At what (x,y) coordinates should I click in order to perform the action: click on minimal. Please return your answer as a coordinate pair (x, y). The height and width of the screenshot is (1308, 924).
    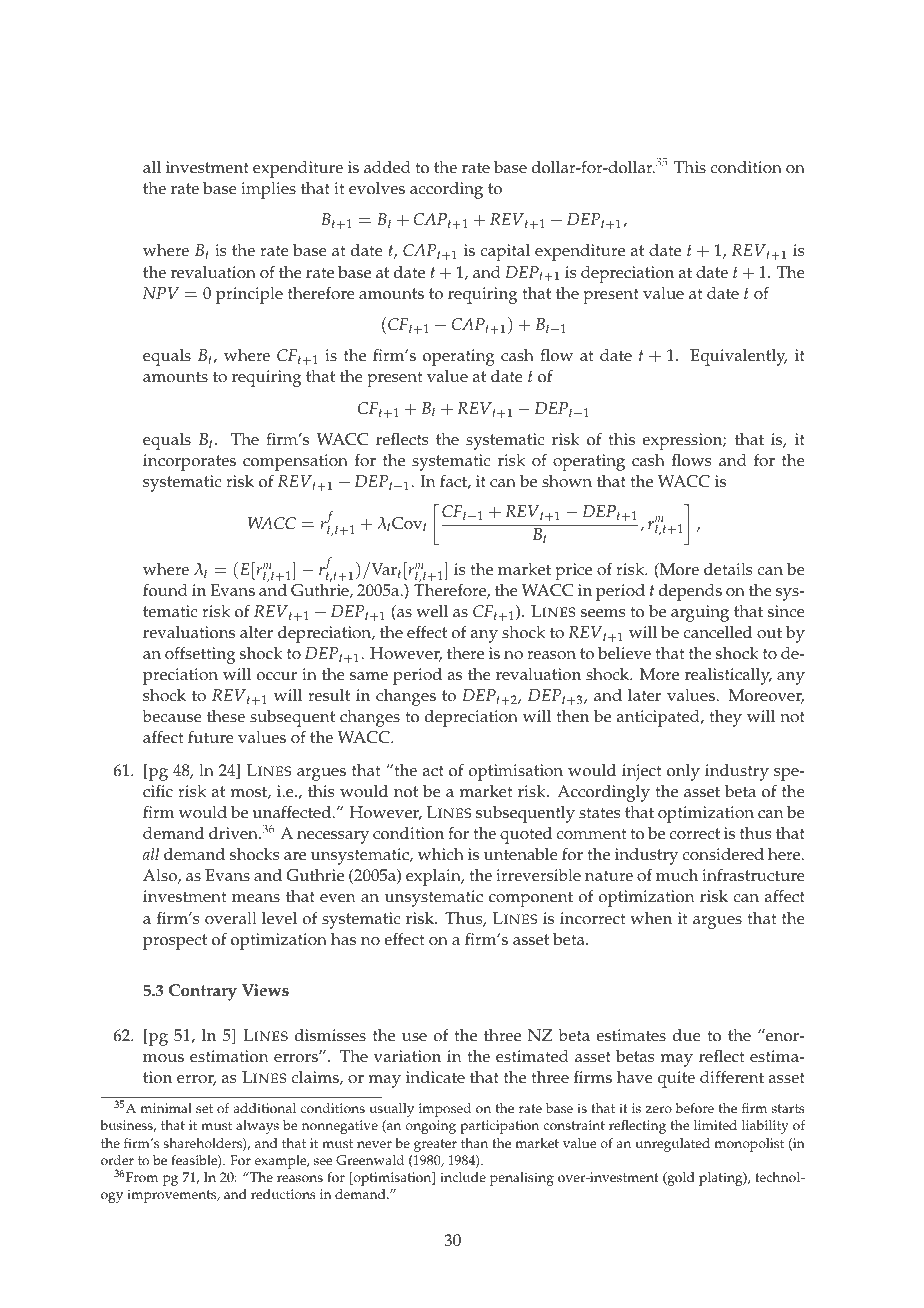
    Looking at the image, I should click on (166, 1108).
